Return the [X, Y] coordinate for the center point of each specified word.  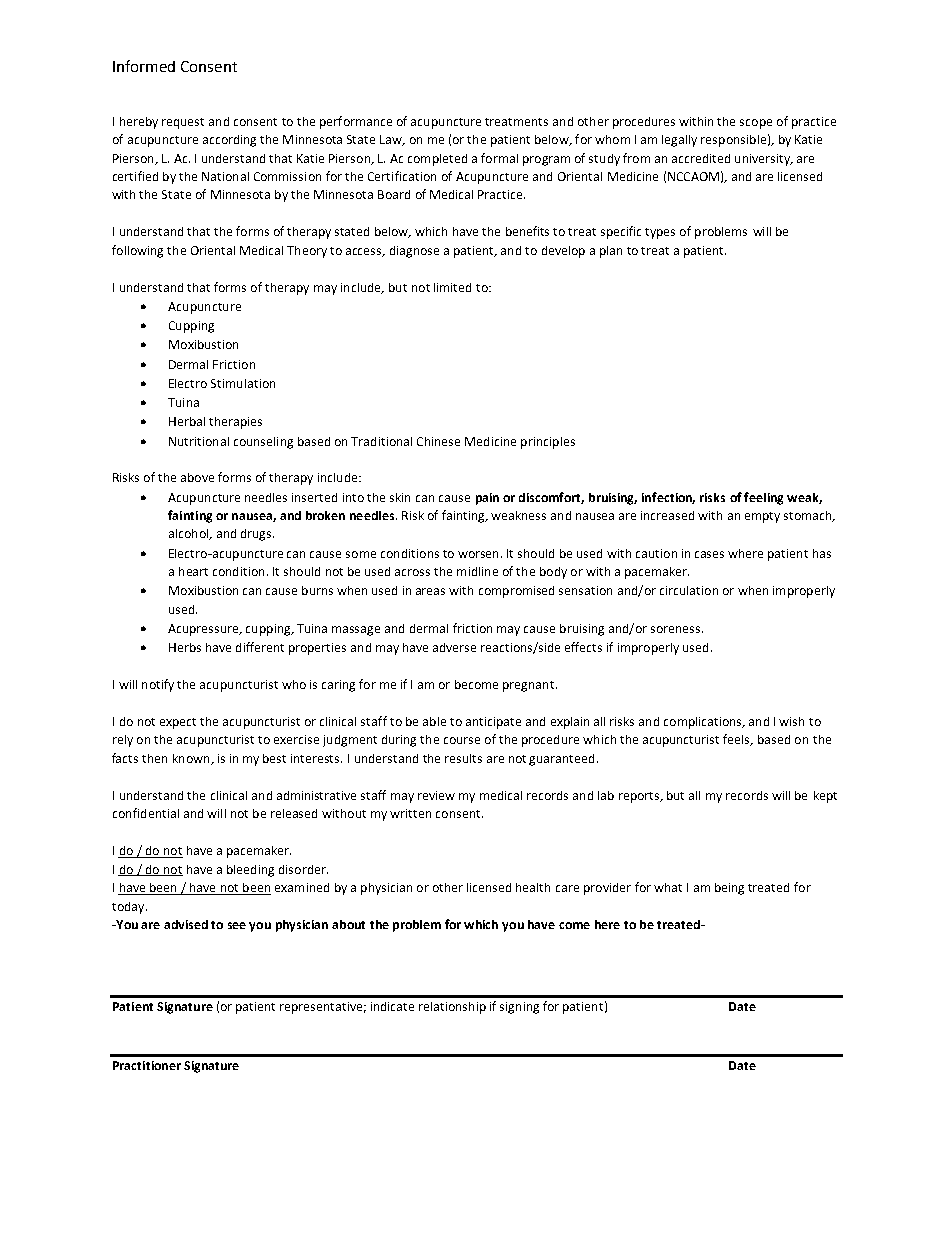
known [192, 759]
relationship [452, 1008]
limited [452, 287]
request [183, 123]
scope [756, 124]
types [660, 233]
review [436, 795]
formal [499, 158]
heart [193, 571]
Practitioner [147, 1065]
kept [825, 797]
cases [709, 554]
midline [477, 571]
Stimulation [243, 383]
